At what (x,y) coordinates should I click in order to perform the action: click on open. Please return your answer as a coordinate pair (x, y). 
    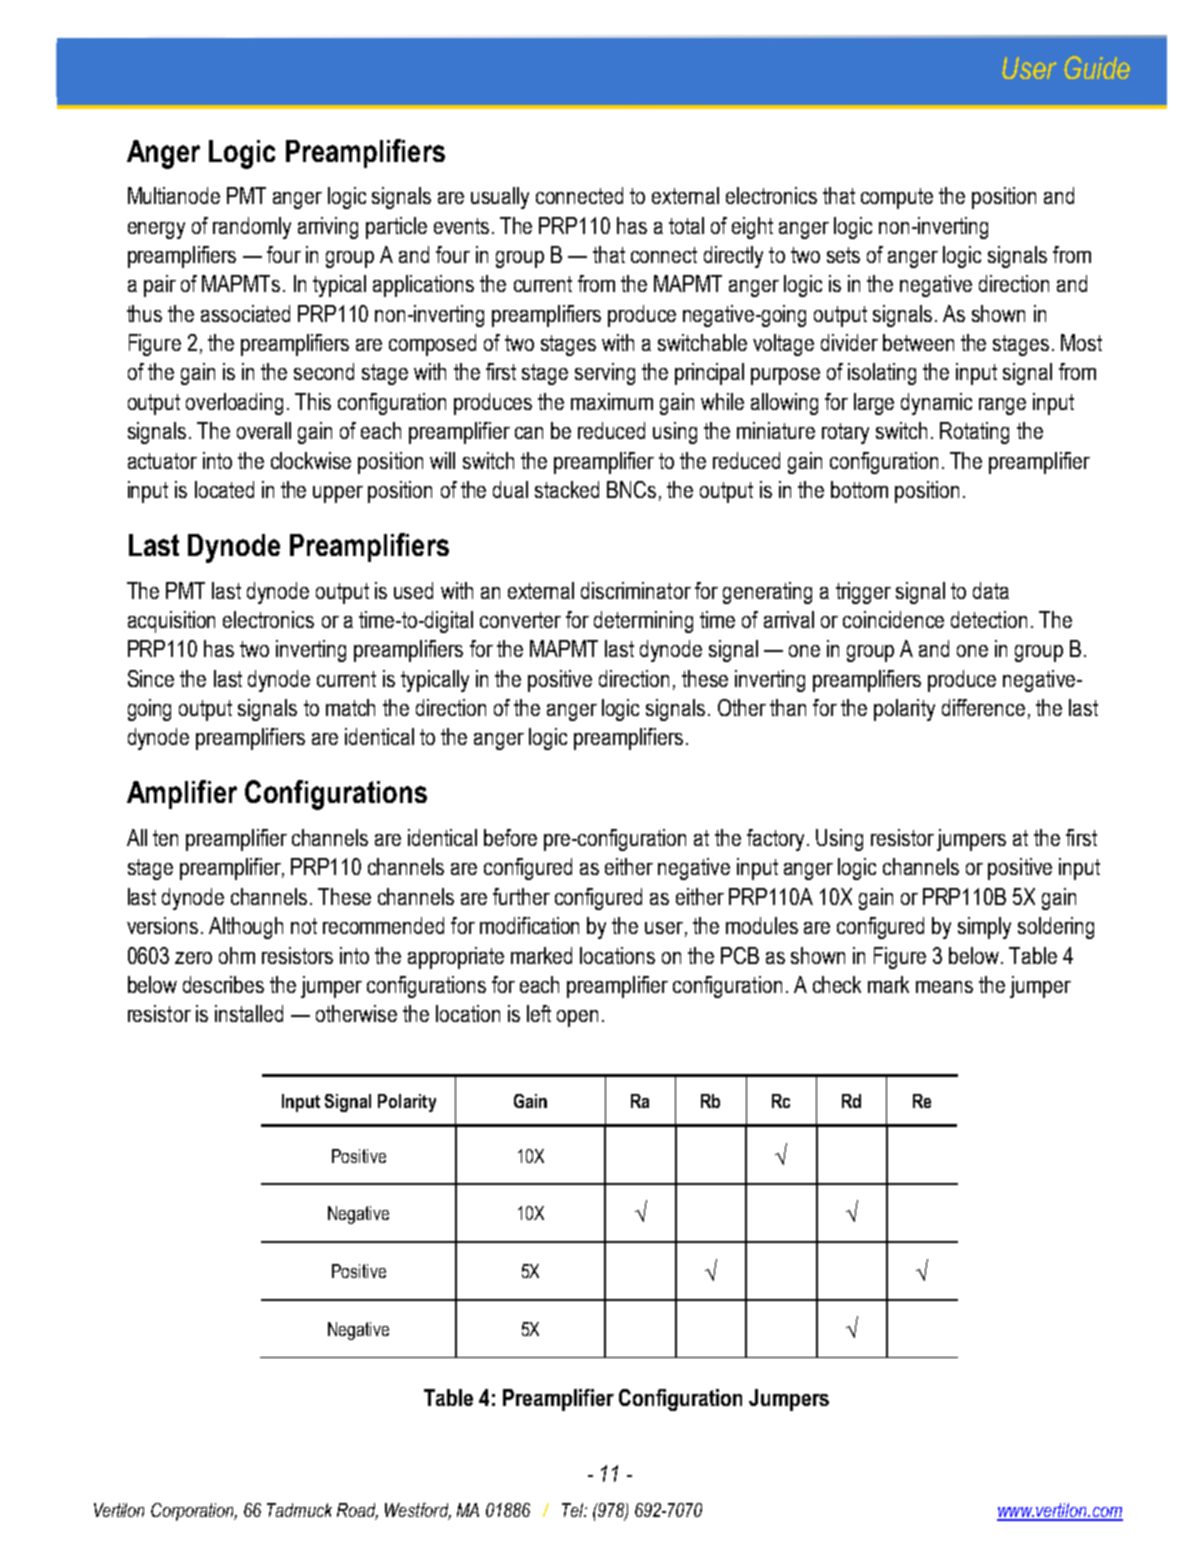
    Looking at the image, I should click on (577, 1018).
